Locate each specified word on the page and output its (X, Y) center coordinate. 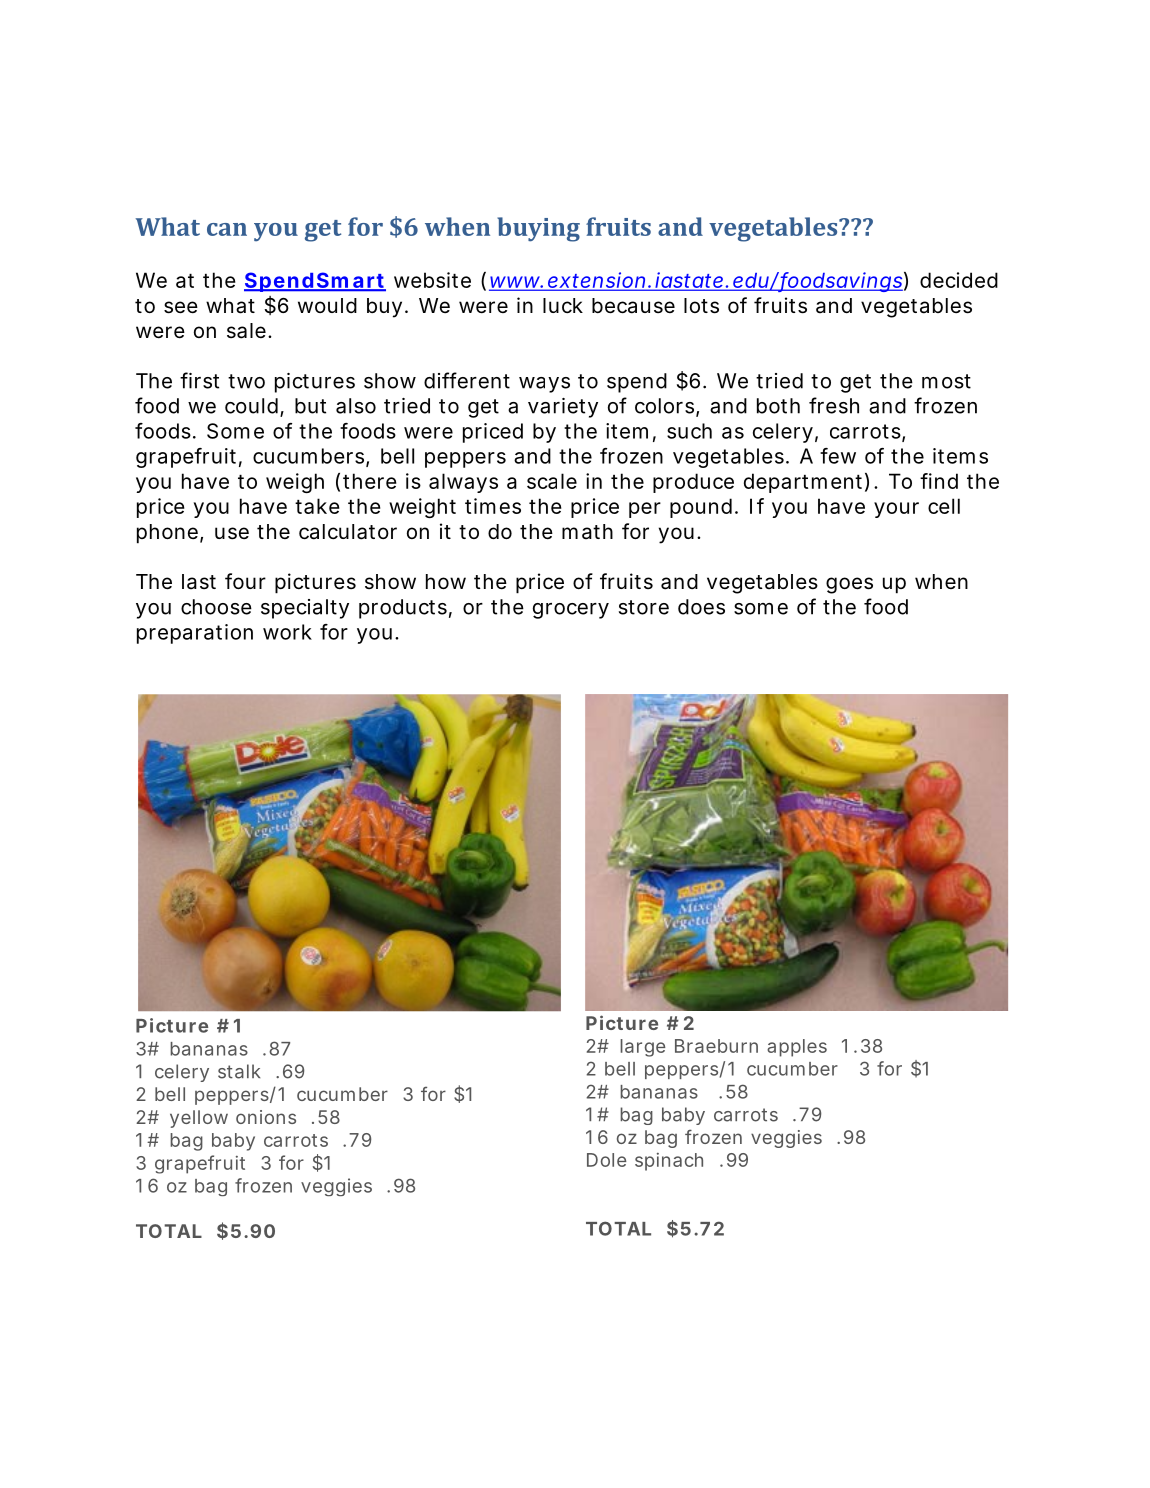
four (245, 581)
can (227, 229)
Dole (607, 1160)
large (643, 1048)
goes (849, 585)
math (587, 532)
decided (959, 280)
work (287, 632)
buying (538, 229)
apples (797, 1048)
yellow (199, 1119)
